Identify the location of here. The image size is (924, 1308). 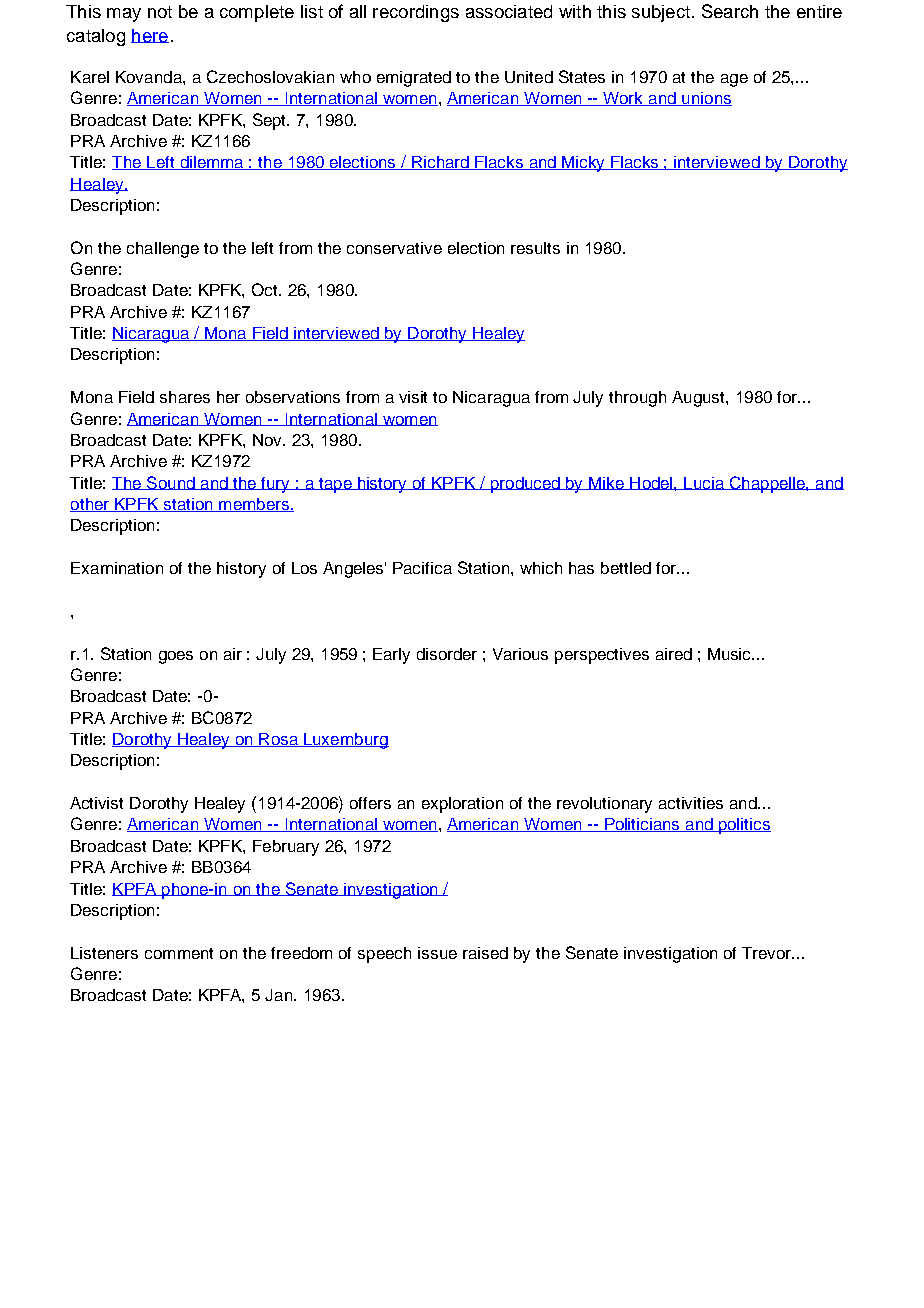
(150, 36).
